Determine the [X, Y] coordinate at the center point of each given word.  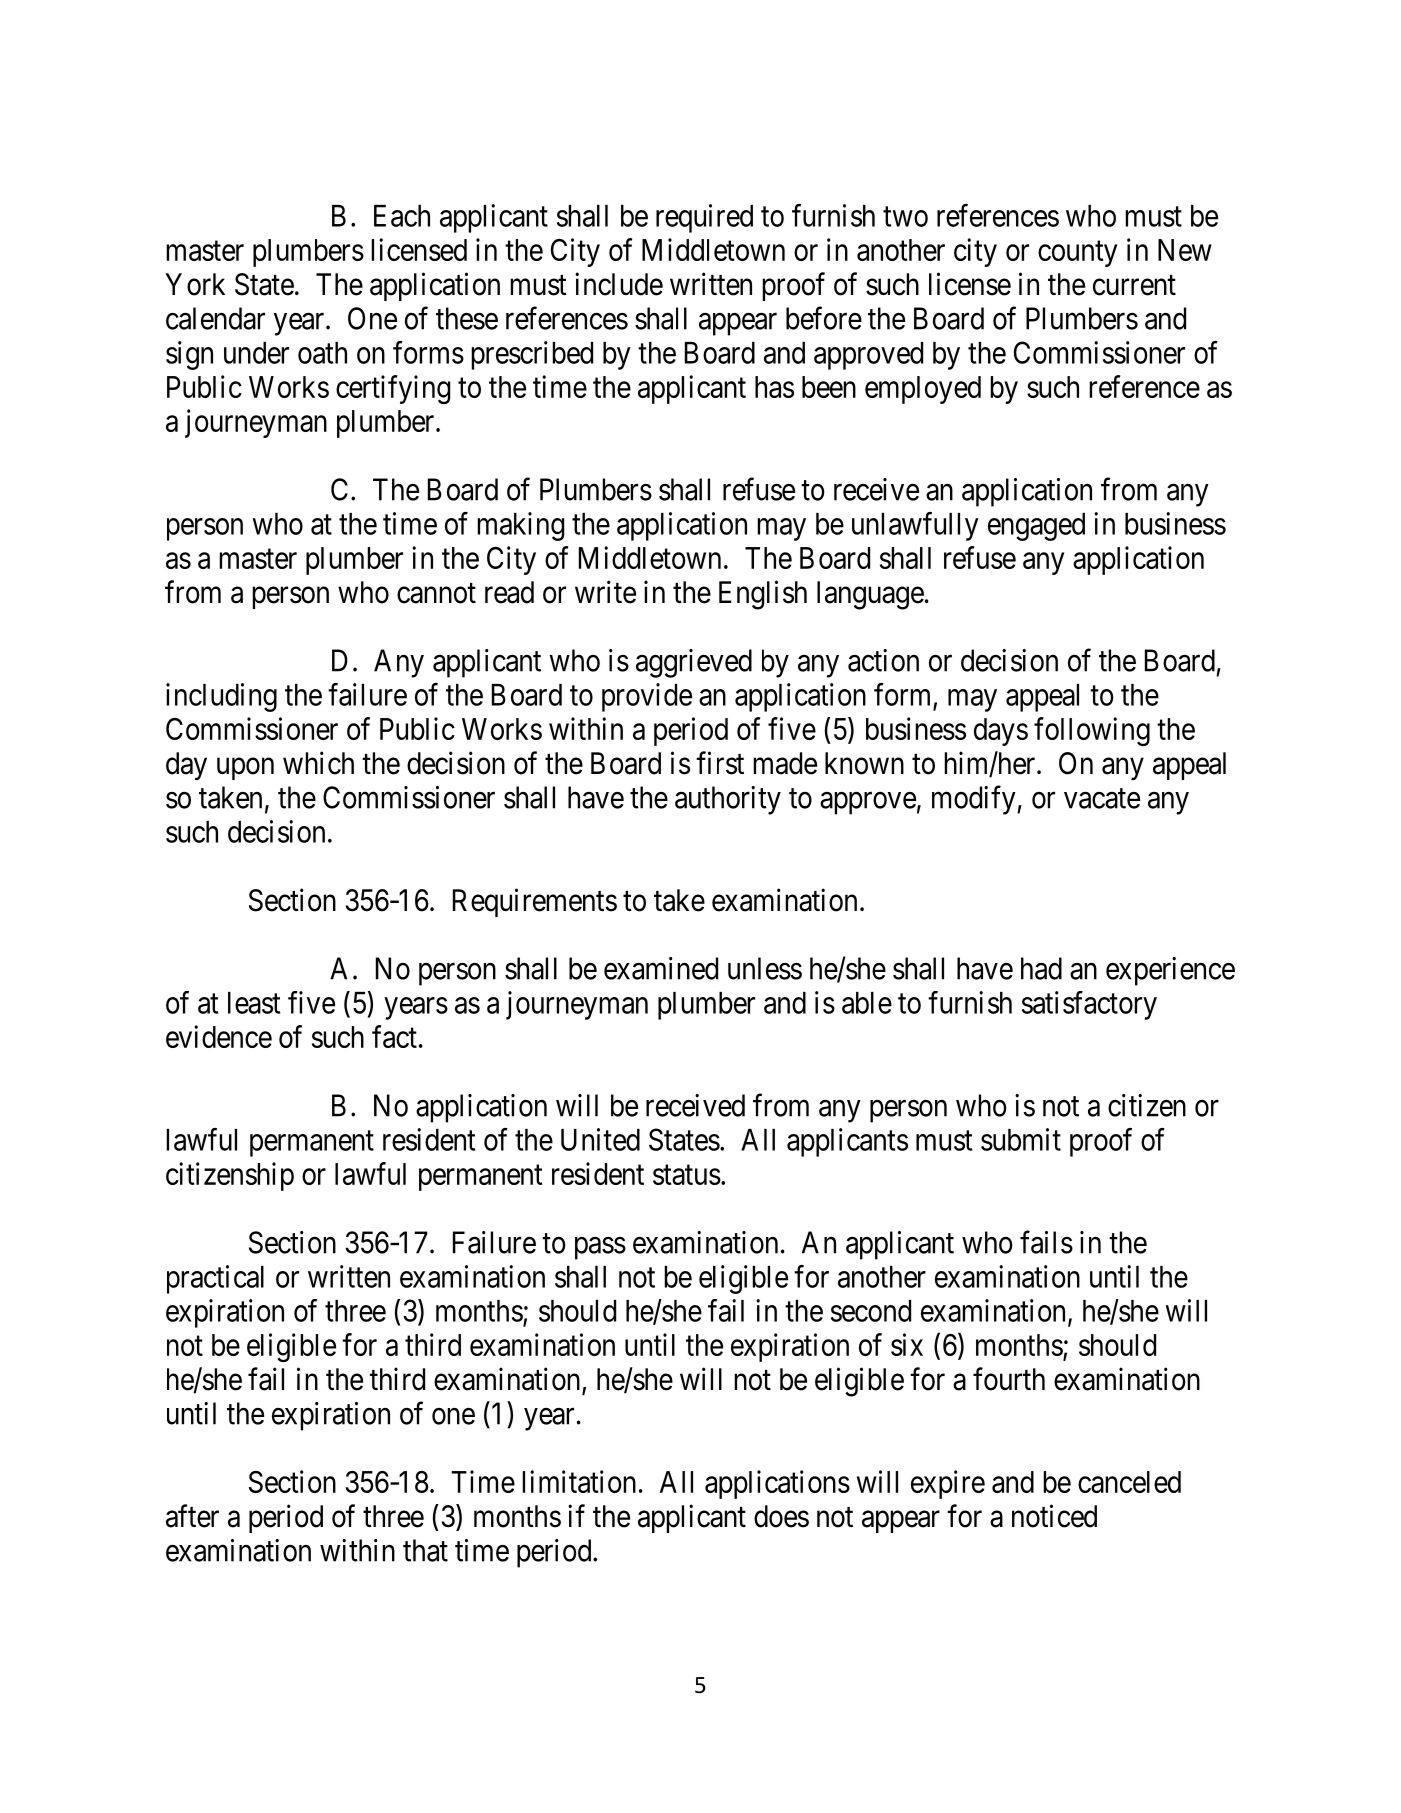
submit [1021, 1139]
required [704, 218]
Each [402, 216]
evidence [219, 1036]
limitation [579, 1481]
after [192, 1516]
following [1092, 731]
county [1077, 254]
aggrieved [694, 663]
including [221, 697]
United [600, 1139]
